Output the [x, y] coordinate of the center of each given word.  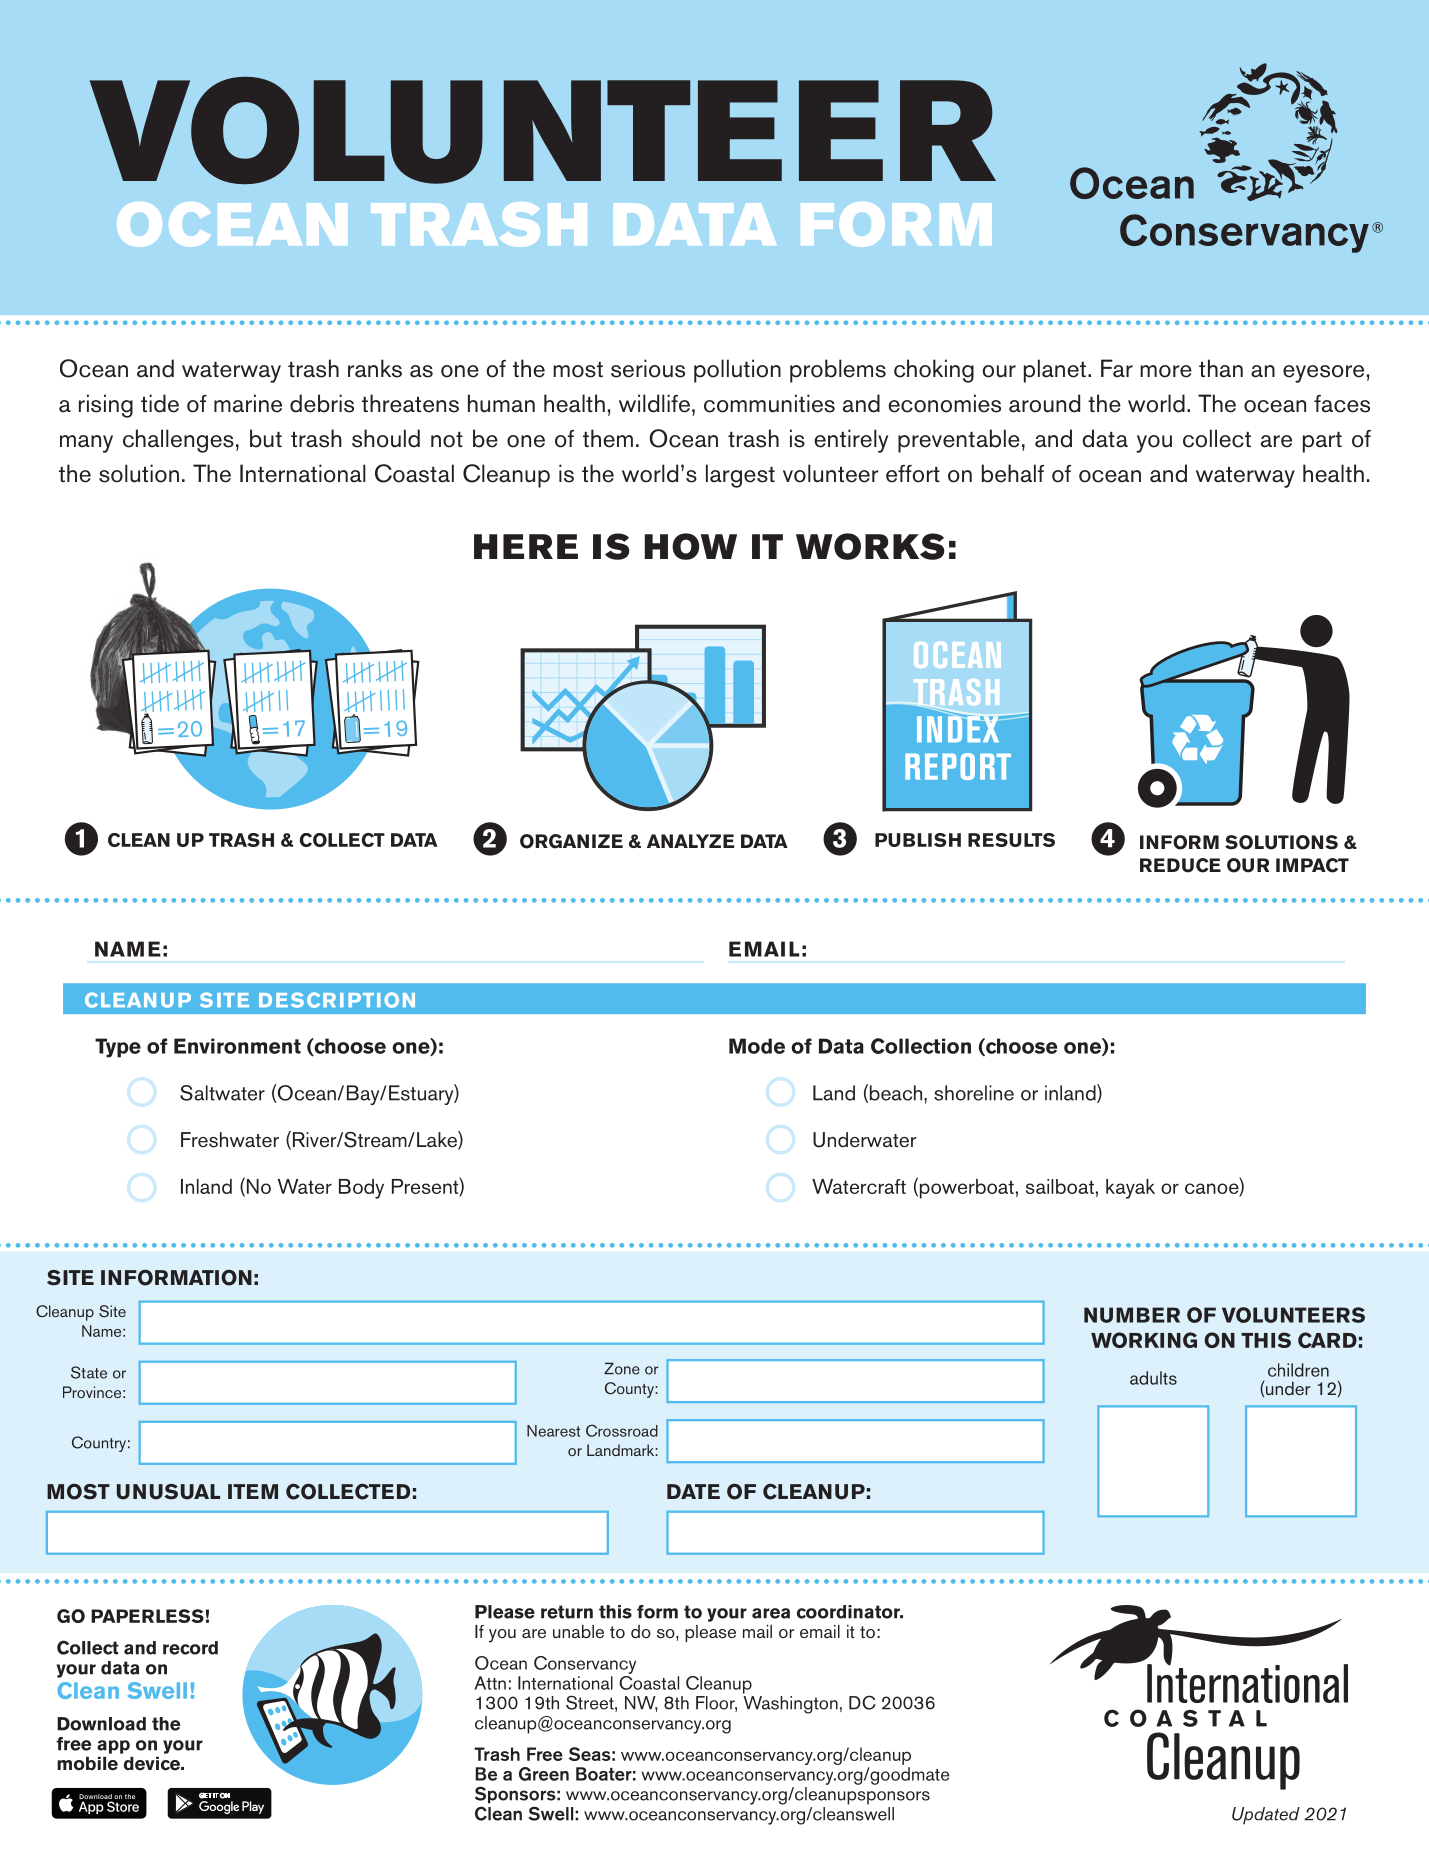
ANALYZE [690, 841]
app [113, 1747]
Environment [237, 1046]
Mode [757, 1046]
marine [248, 403]
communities [769, 403]
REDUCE [1180, 865]
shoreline [974, 1093]
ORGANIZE [571, 841]
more [1166, 371]
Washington [790, 1705]
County [630, 1390]
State [89, 1372]
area [771, 1613]
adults [1153, 1378]
